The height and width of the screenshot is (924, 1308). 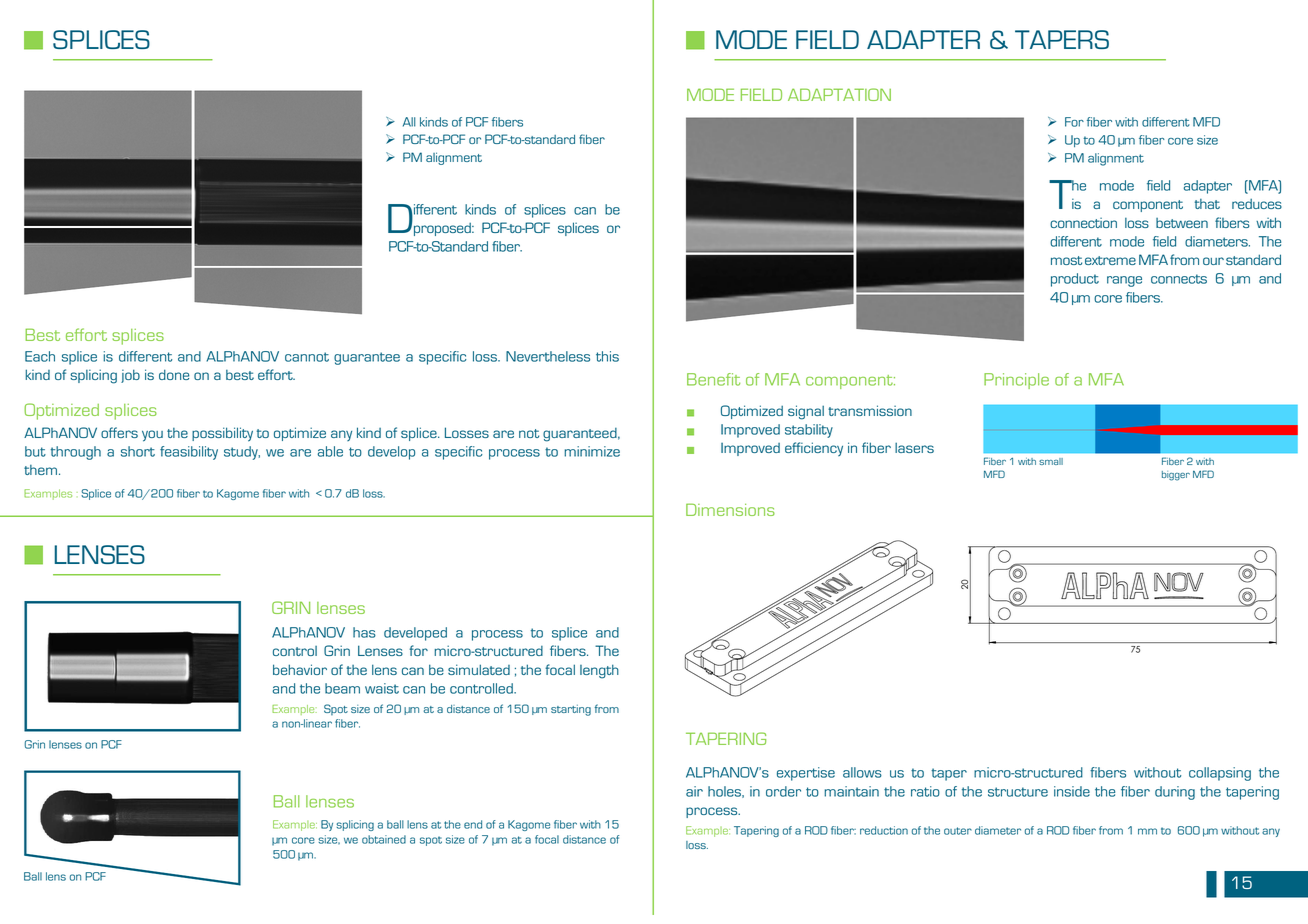 What do you see at coordinates (1220, 774) in the screenshot?
I see `collapsing` at bounding box center [1220, 774].
